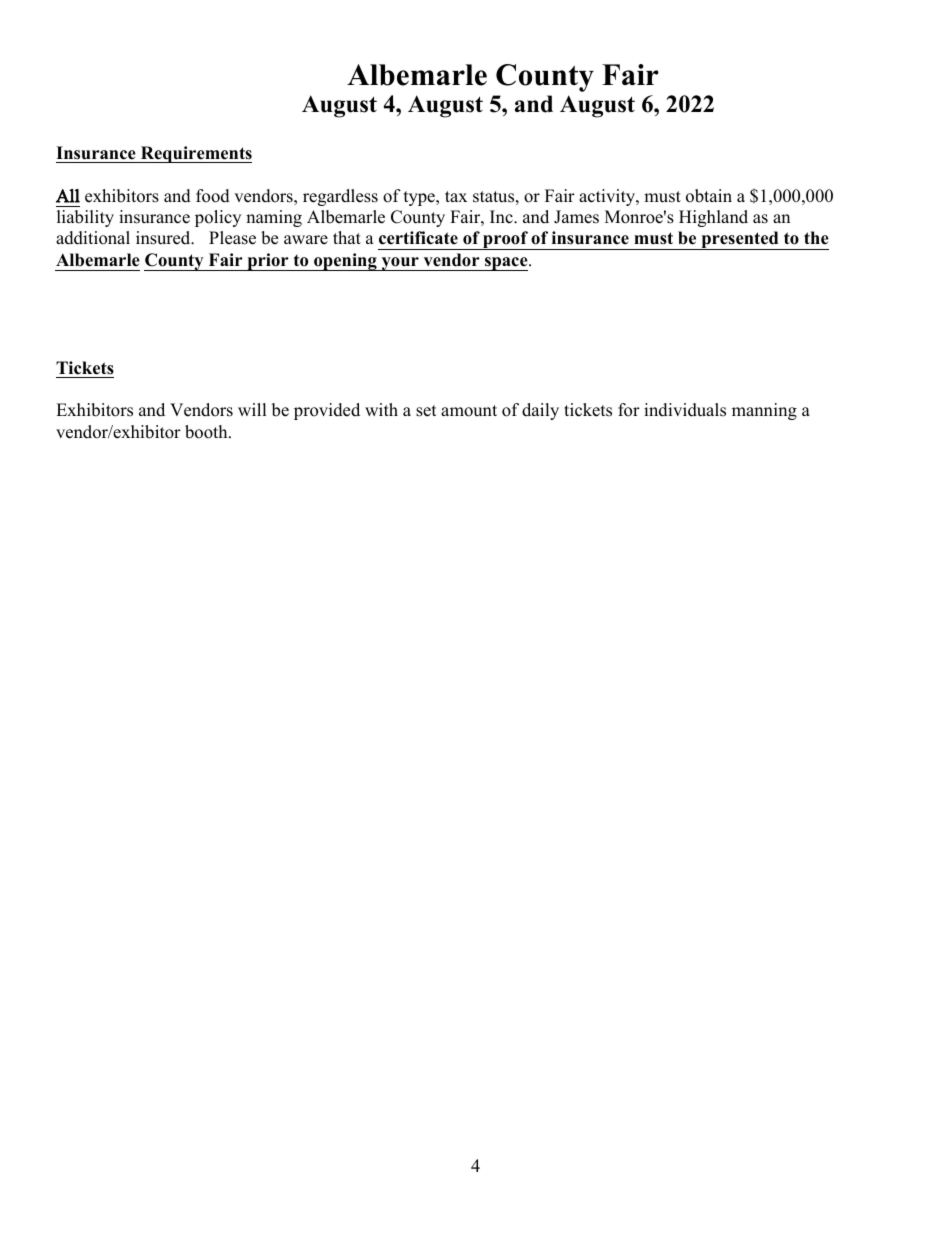  I want to click on obtain, so click(709, 196).
